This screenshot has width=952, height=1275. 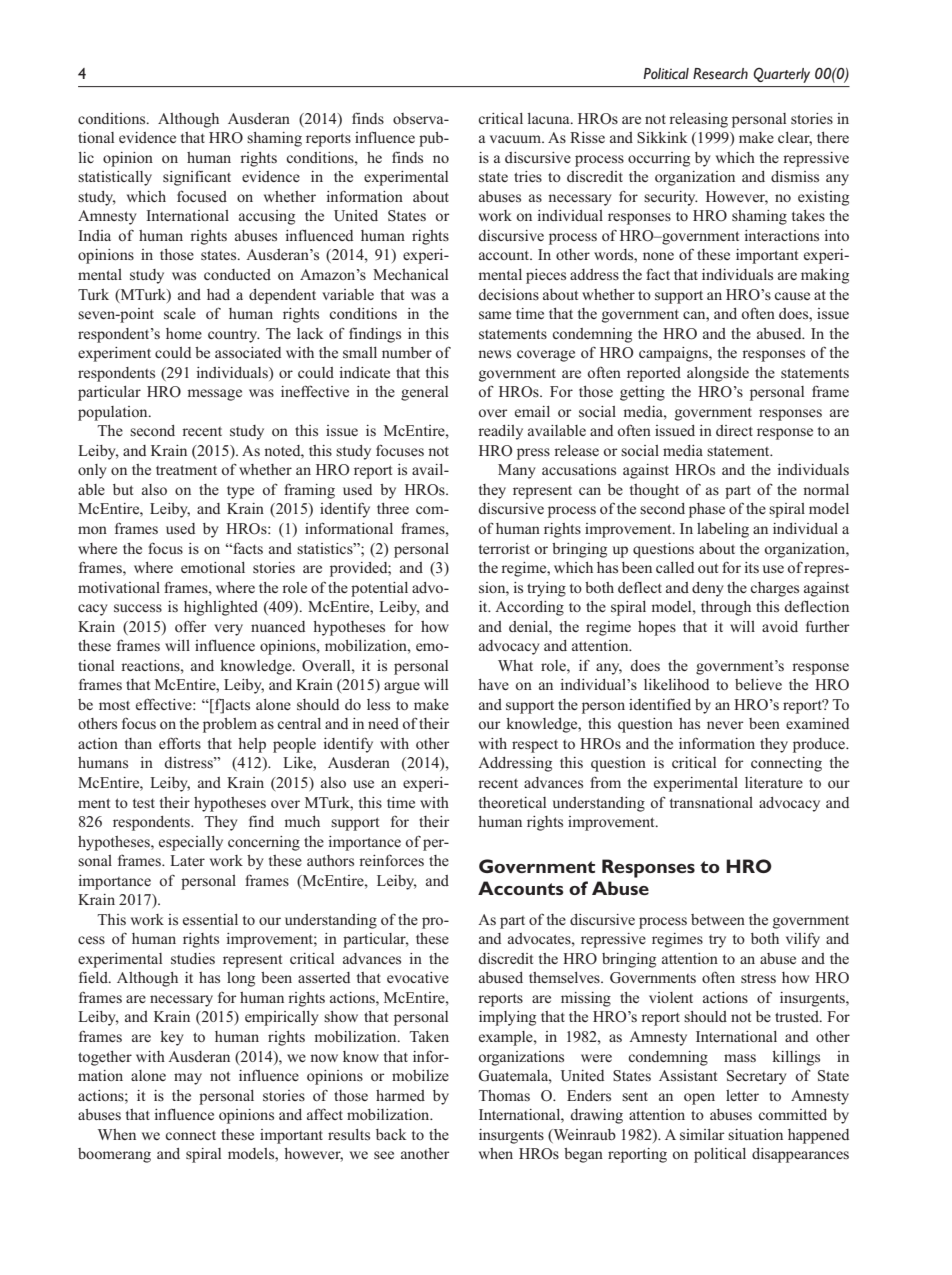 I want to click on offer, so click(x=191, y=626).
